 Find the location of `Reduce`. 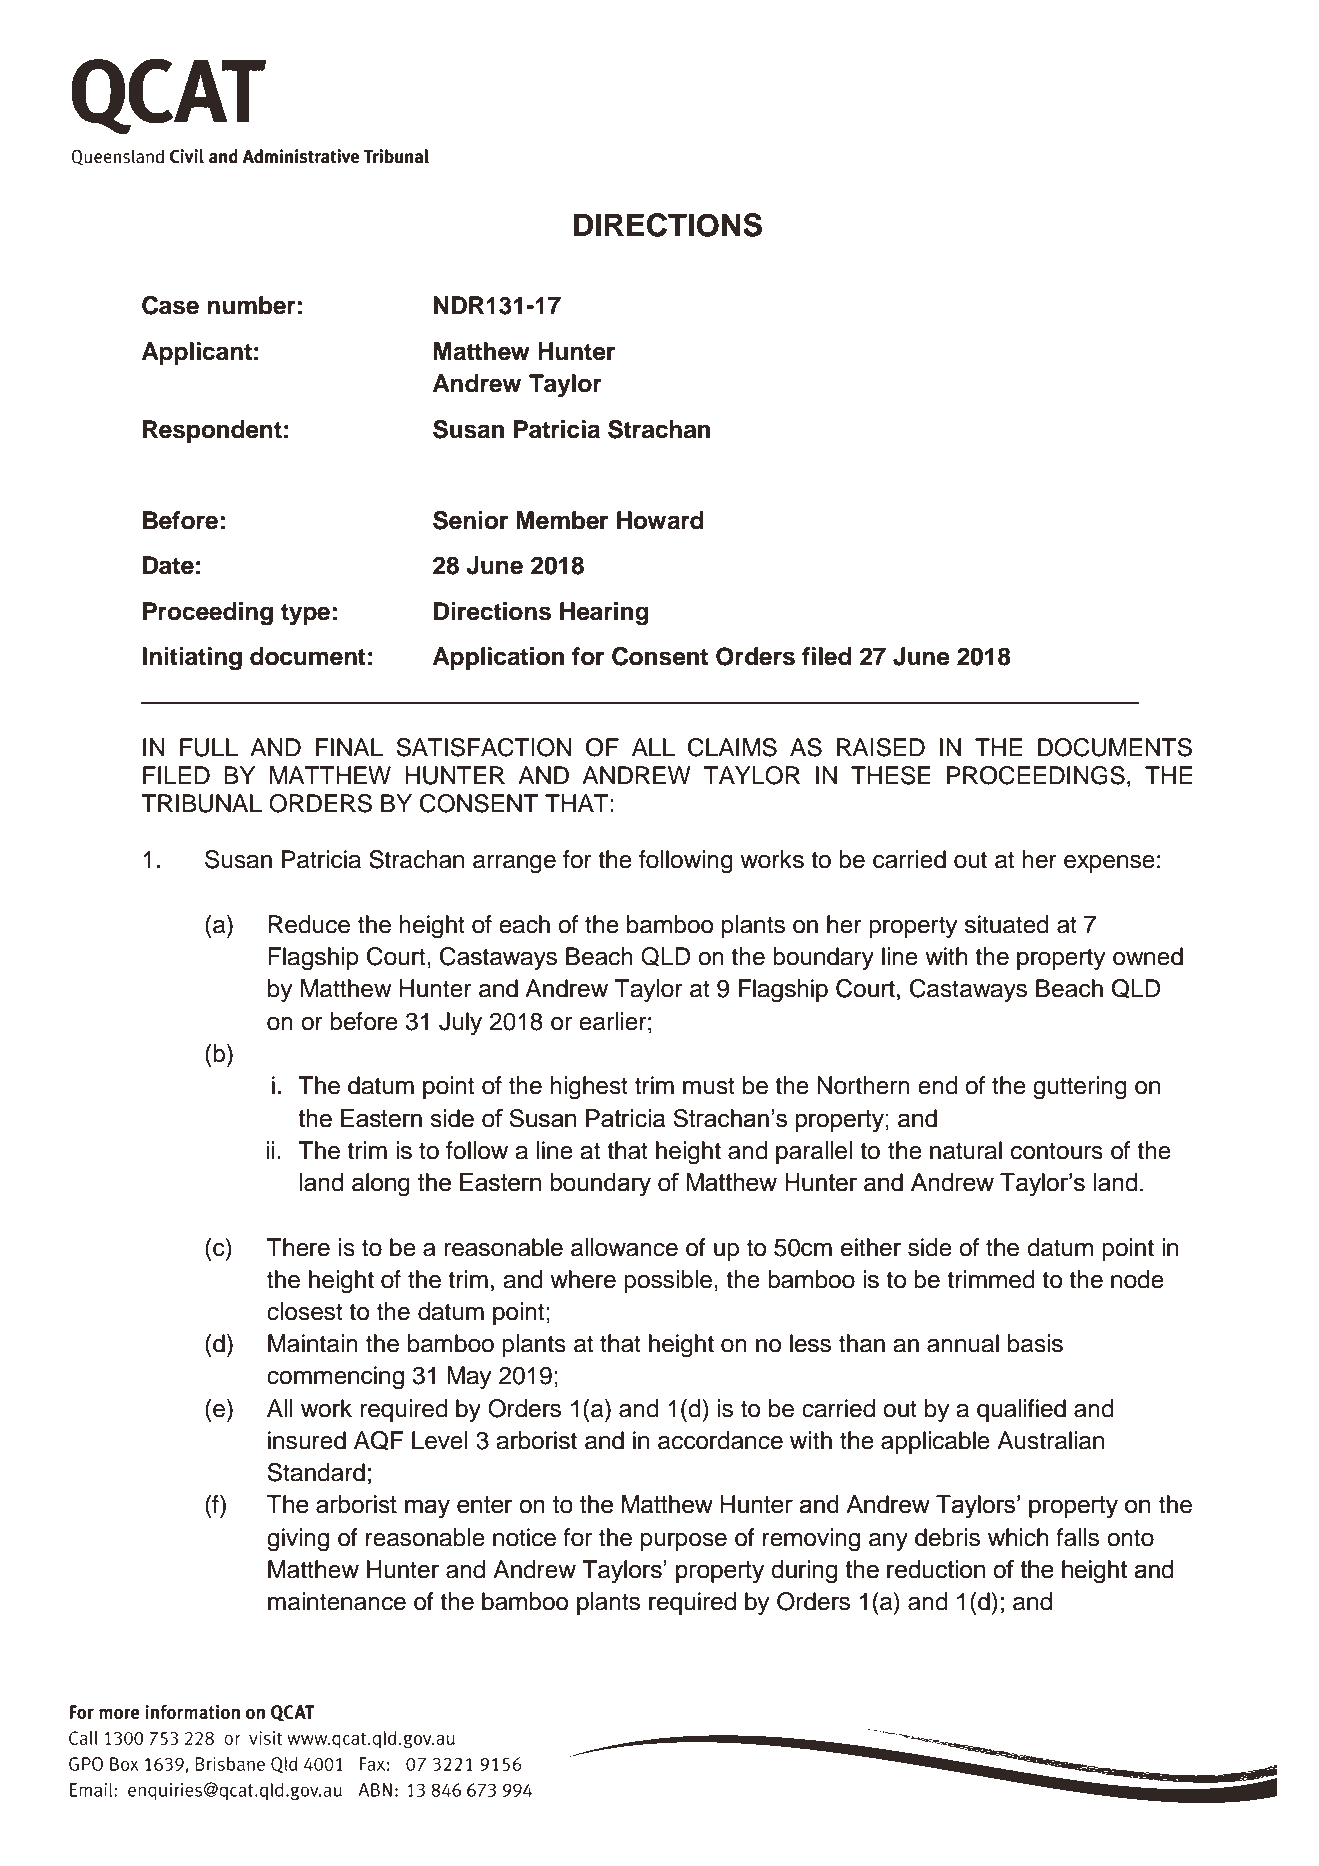

Reduce is located at coordinates (309, 924).
